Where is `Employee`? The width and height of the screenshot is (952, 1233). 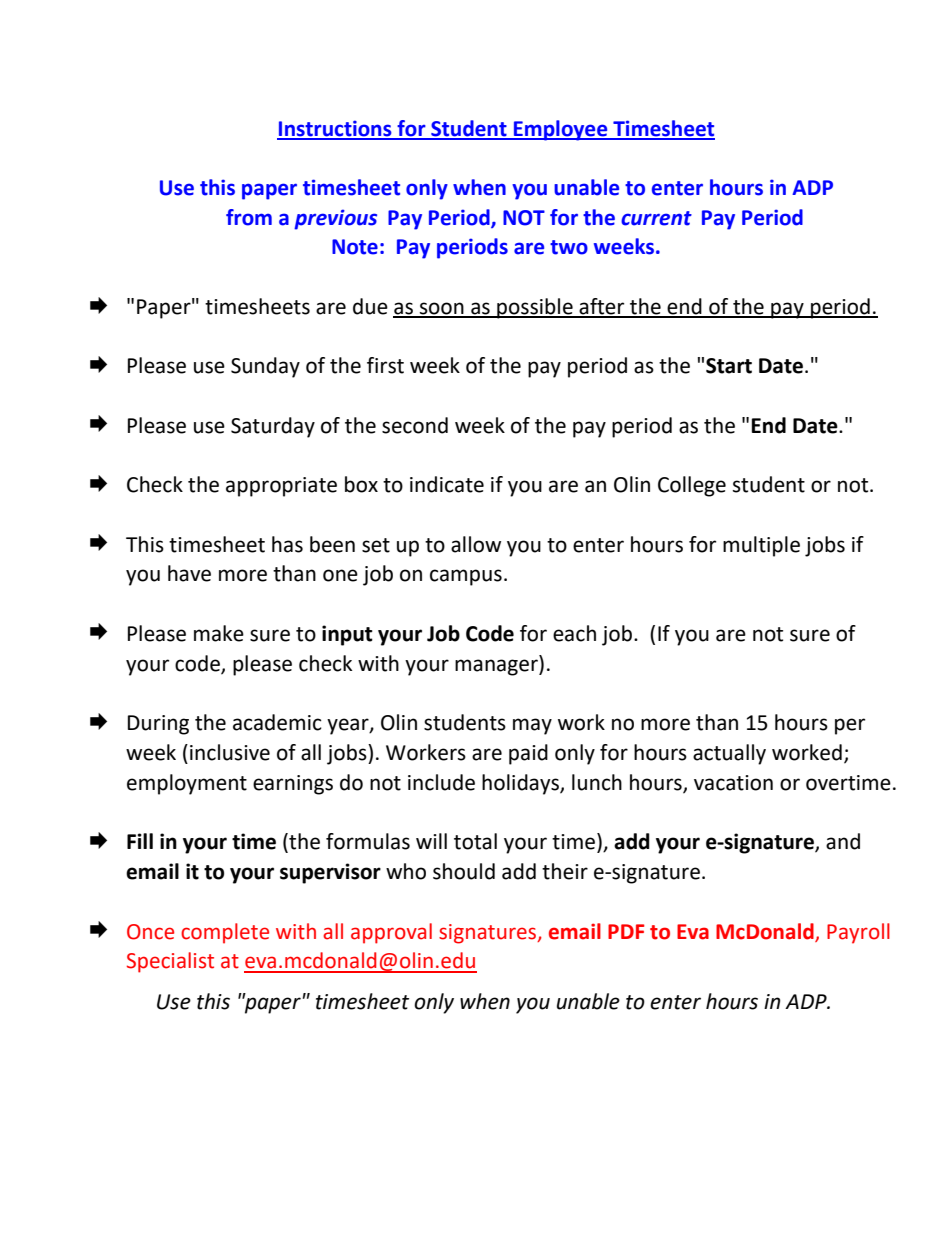 Employee is located at coordinates (561, 130).
